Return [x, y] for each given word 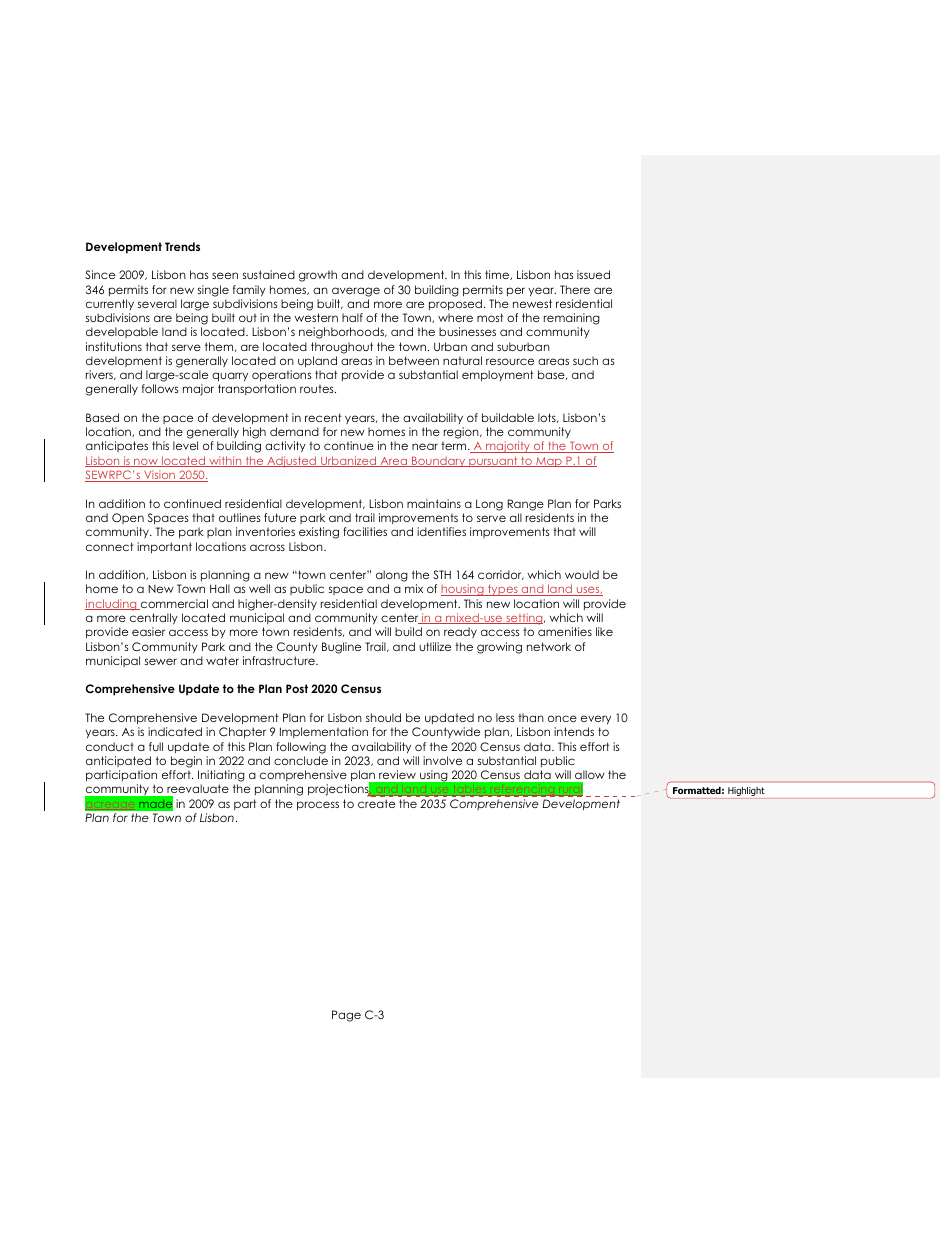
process [318, 806]
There [575, 289]
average [356, 292]
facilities [365, 531]
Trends [182, 246]
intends [574, 731]
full [156, 746]
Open [128, 518]
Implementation [324, 732]
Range [526, 505]
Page [346, 1016]
